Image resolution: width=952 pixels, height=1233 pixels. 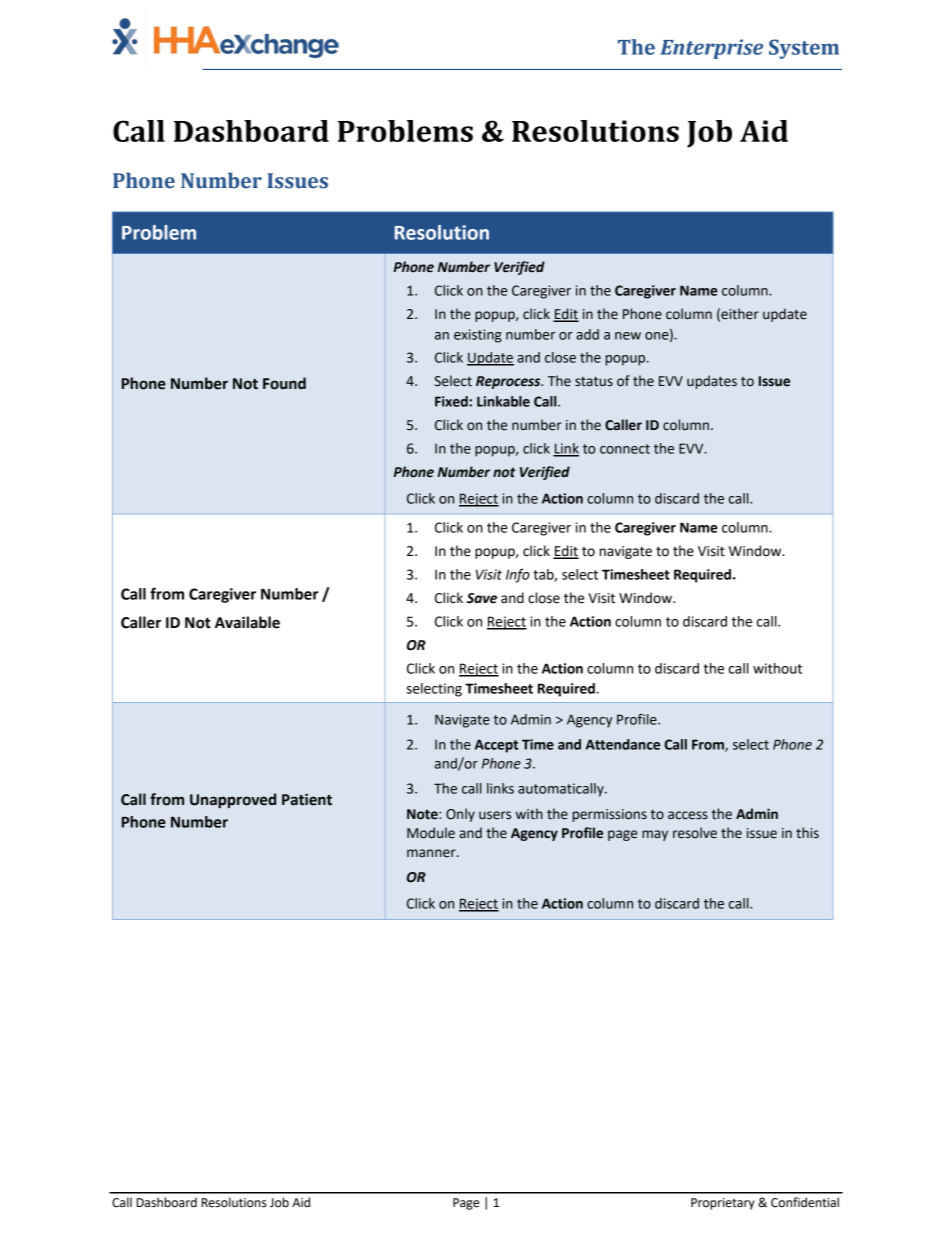 I want to click on Module, so click(x=431, y=833).
